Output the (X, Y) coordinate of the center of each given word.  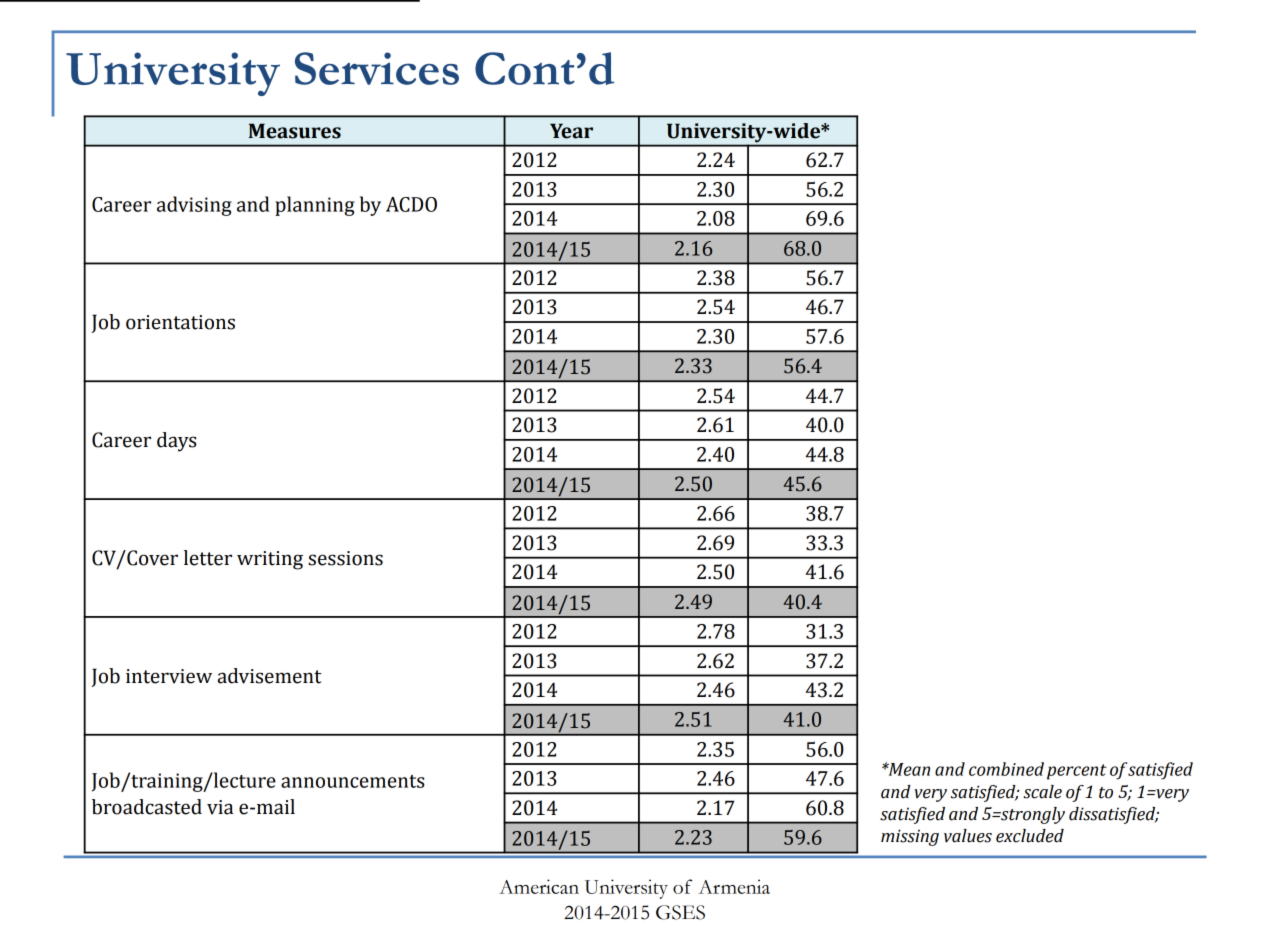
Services (377, 68)
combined (1006, 769)
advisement (270, 676)
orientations (180, 322)
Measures (295, 131)
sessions (345, 558)
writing (270, 560)
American (539, 886)
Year (571, 131)
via (220, 807)
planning (315, 206)
